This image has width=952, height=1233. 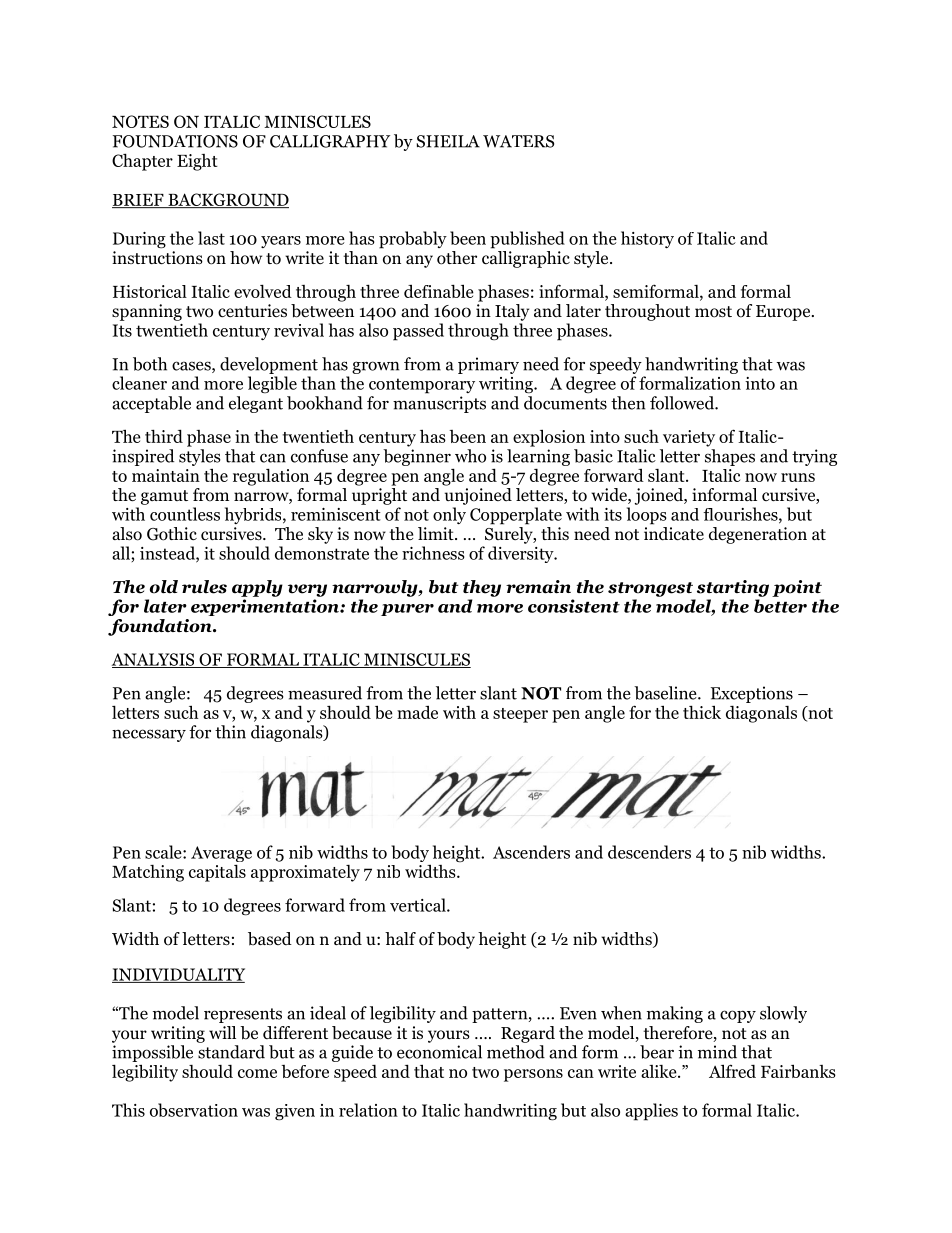 What do you see at coordinates (400, 938) in the image?
I see `half` at bounding box center [400, 938].
